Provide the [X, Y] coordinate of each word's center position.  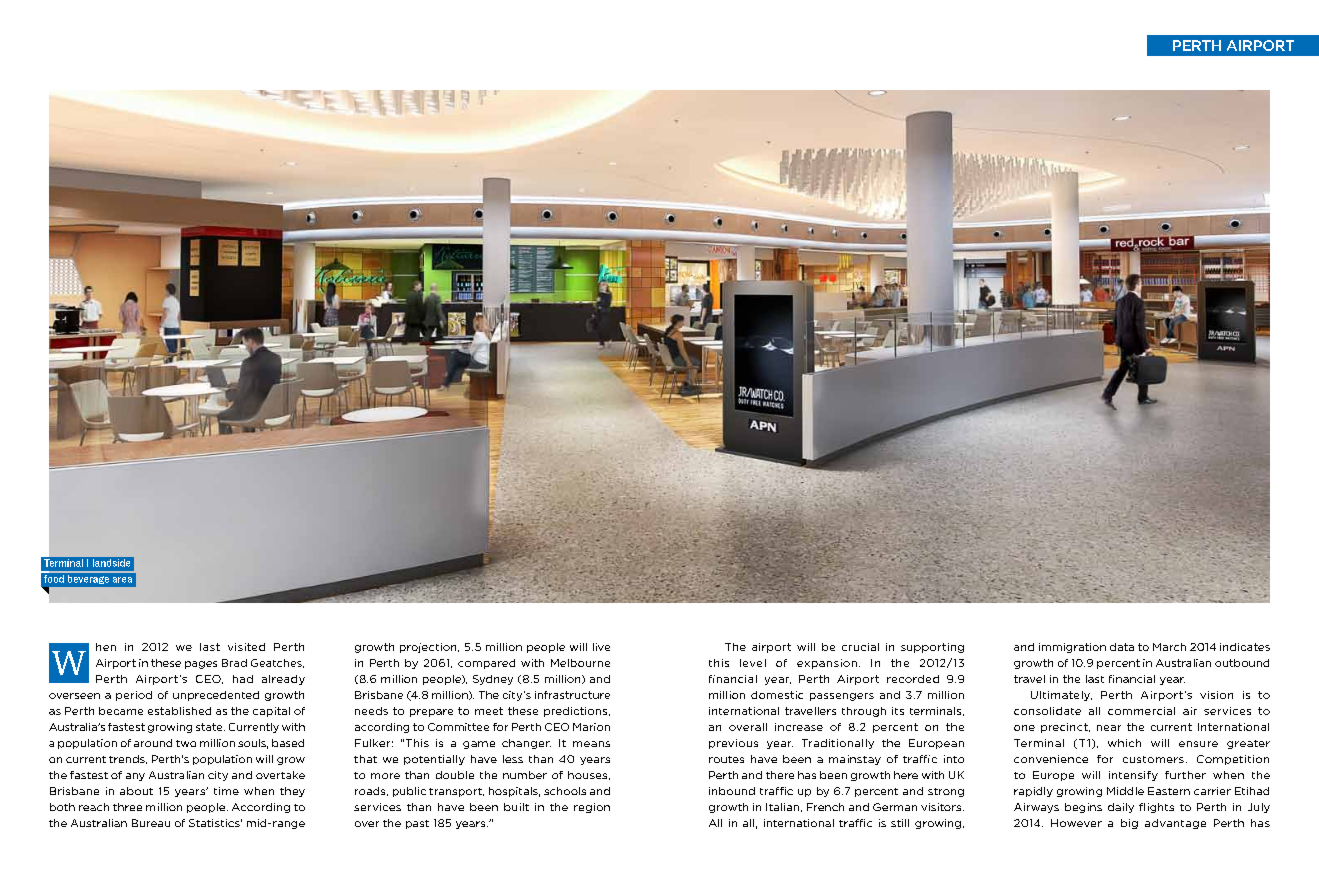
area [122, 580]
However [1076, 823]
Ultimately [1061, 696]
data [1122, 647]
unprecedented [216, 696]
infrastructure [572, 695]
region [592, 808]
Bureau [151, 823]
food [54, 577]
